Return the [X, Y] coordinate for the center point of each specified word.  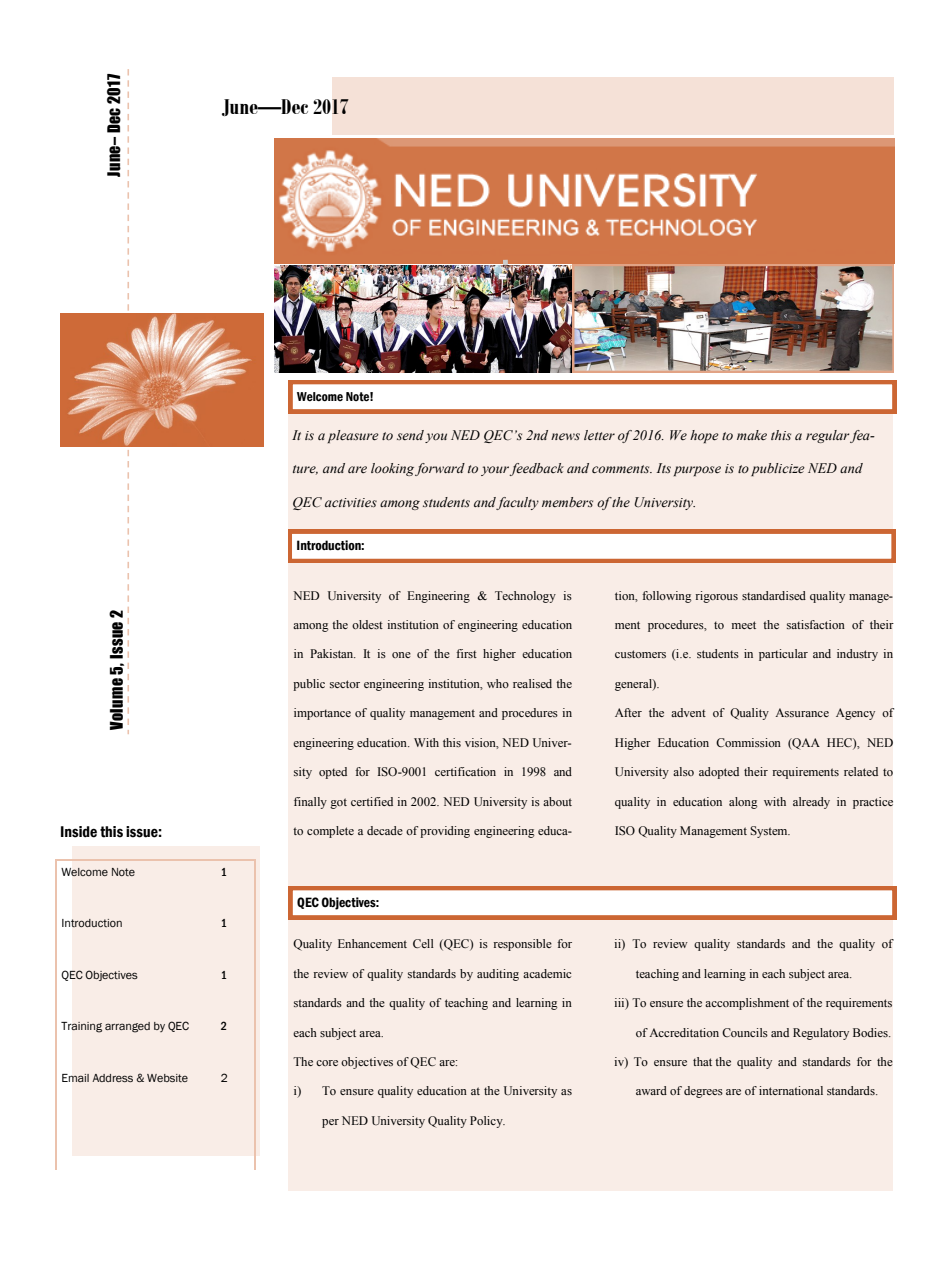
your [495, 471]
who [498, 683]
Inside [79, 832]
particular [783, 655]
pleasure [353, 436]
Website [167, 1078]
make [752, 435]
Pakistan [333, 653]
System [770, 832]
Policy [487, 1122]
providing [445, 832]
